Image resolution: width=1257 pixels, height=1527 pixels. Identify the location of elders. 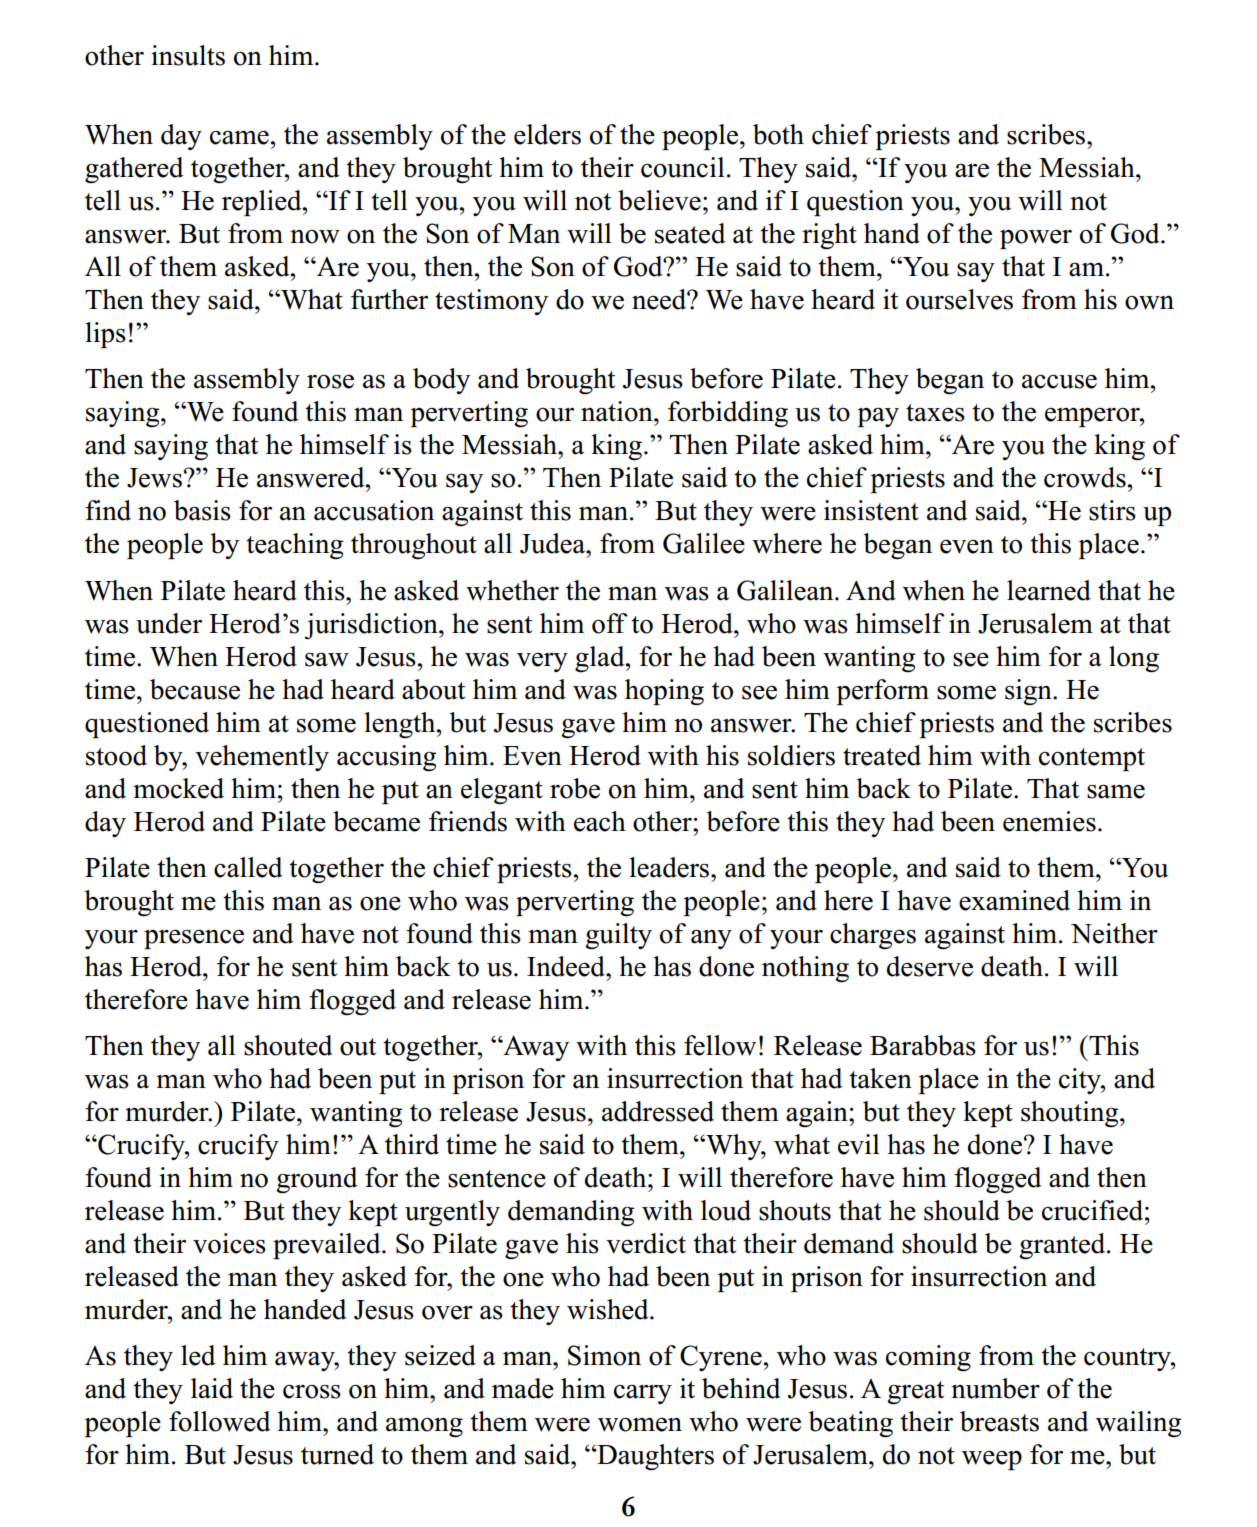
(547, 134).
